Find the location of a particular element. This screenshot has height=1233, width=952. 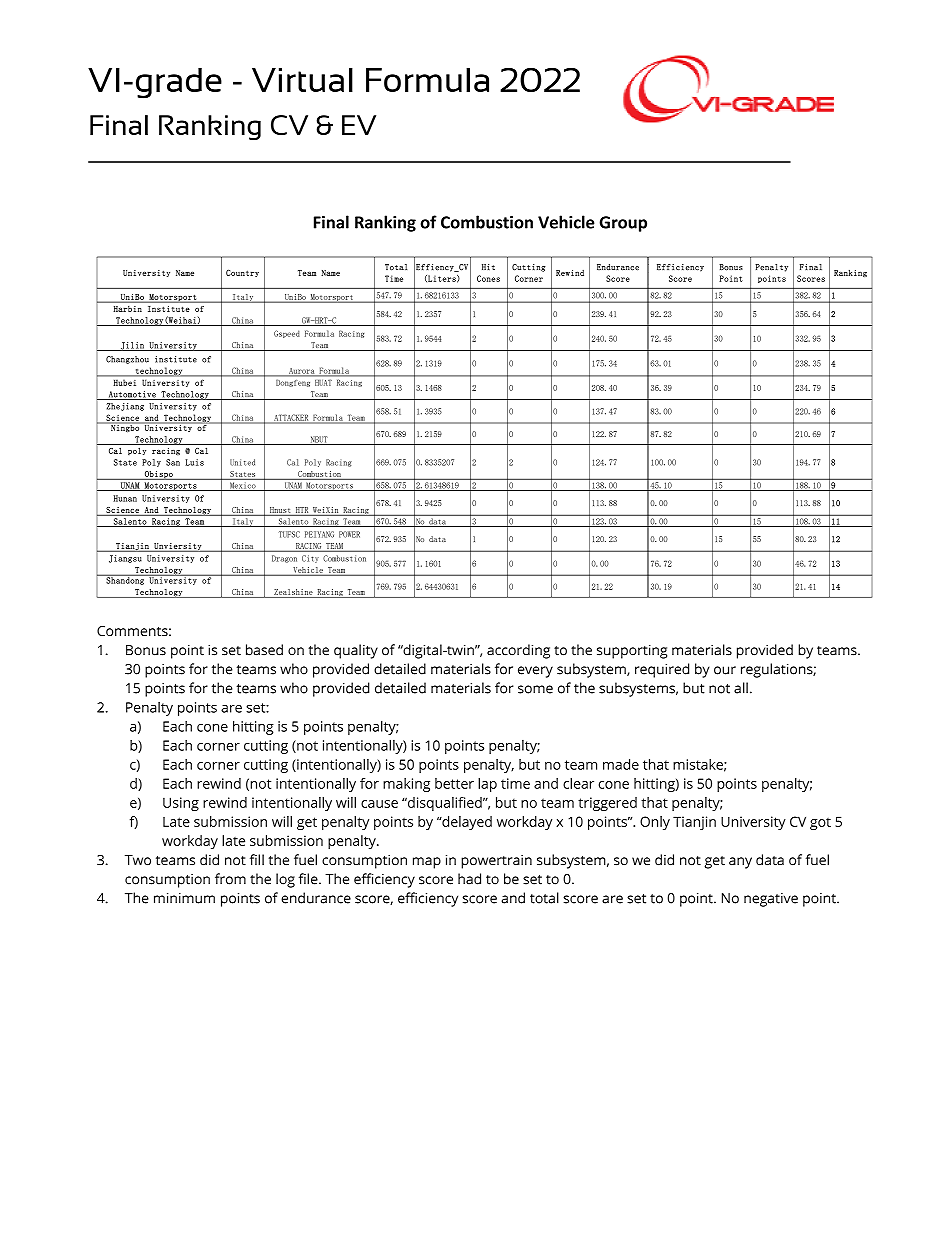

HTR is located at coordinates (302, 510).
